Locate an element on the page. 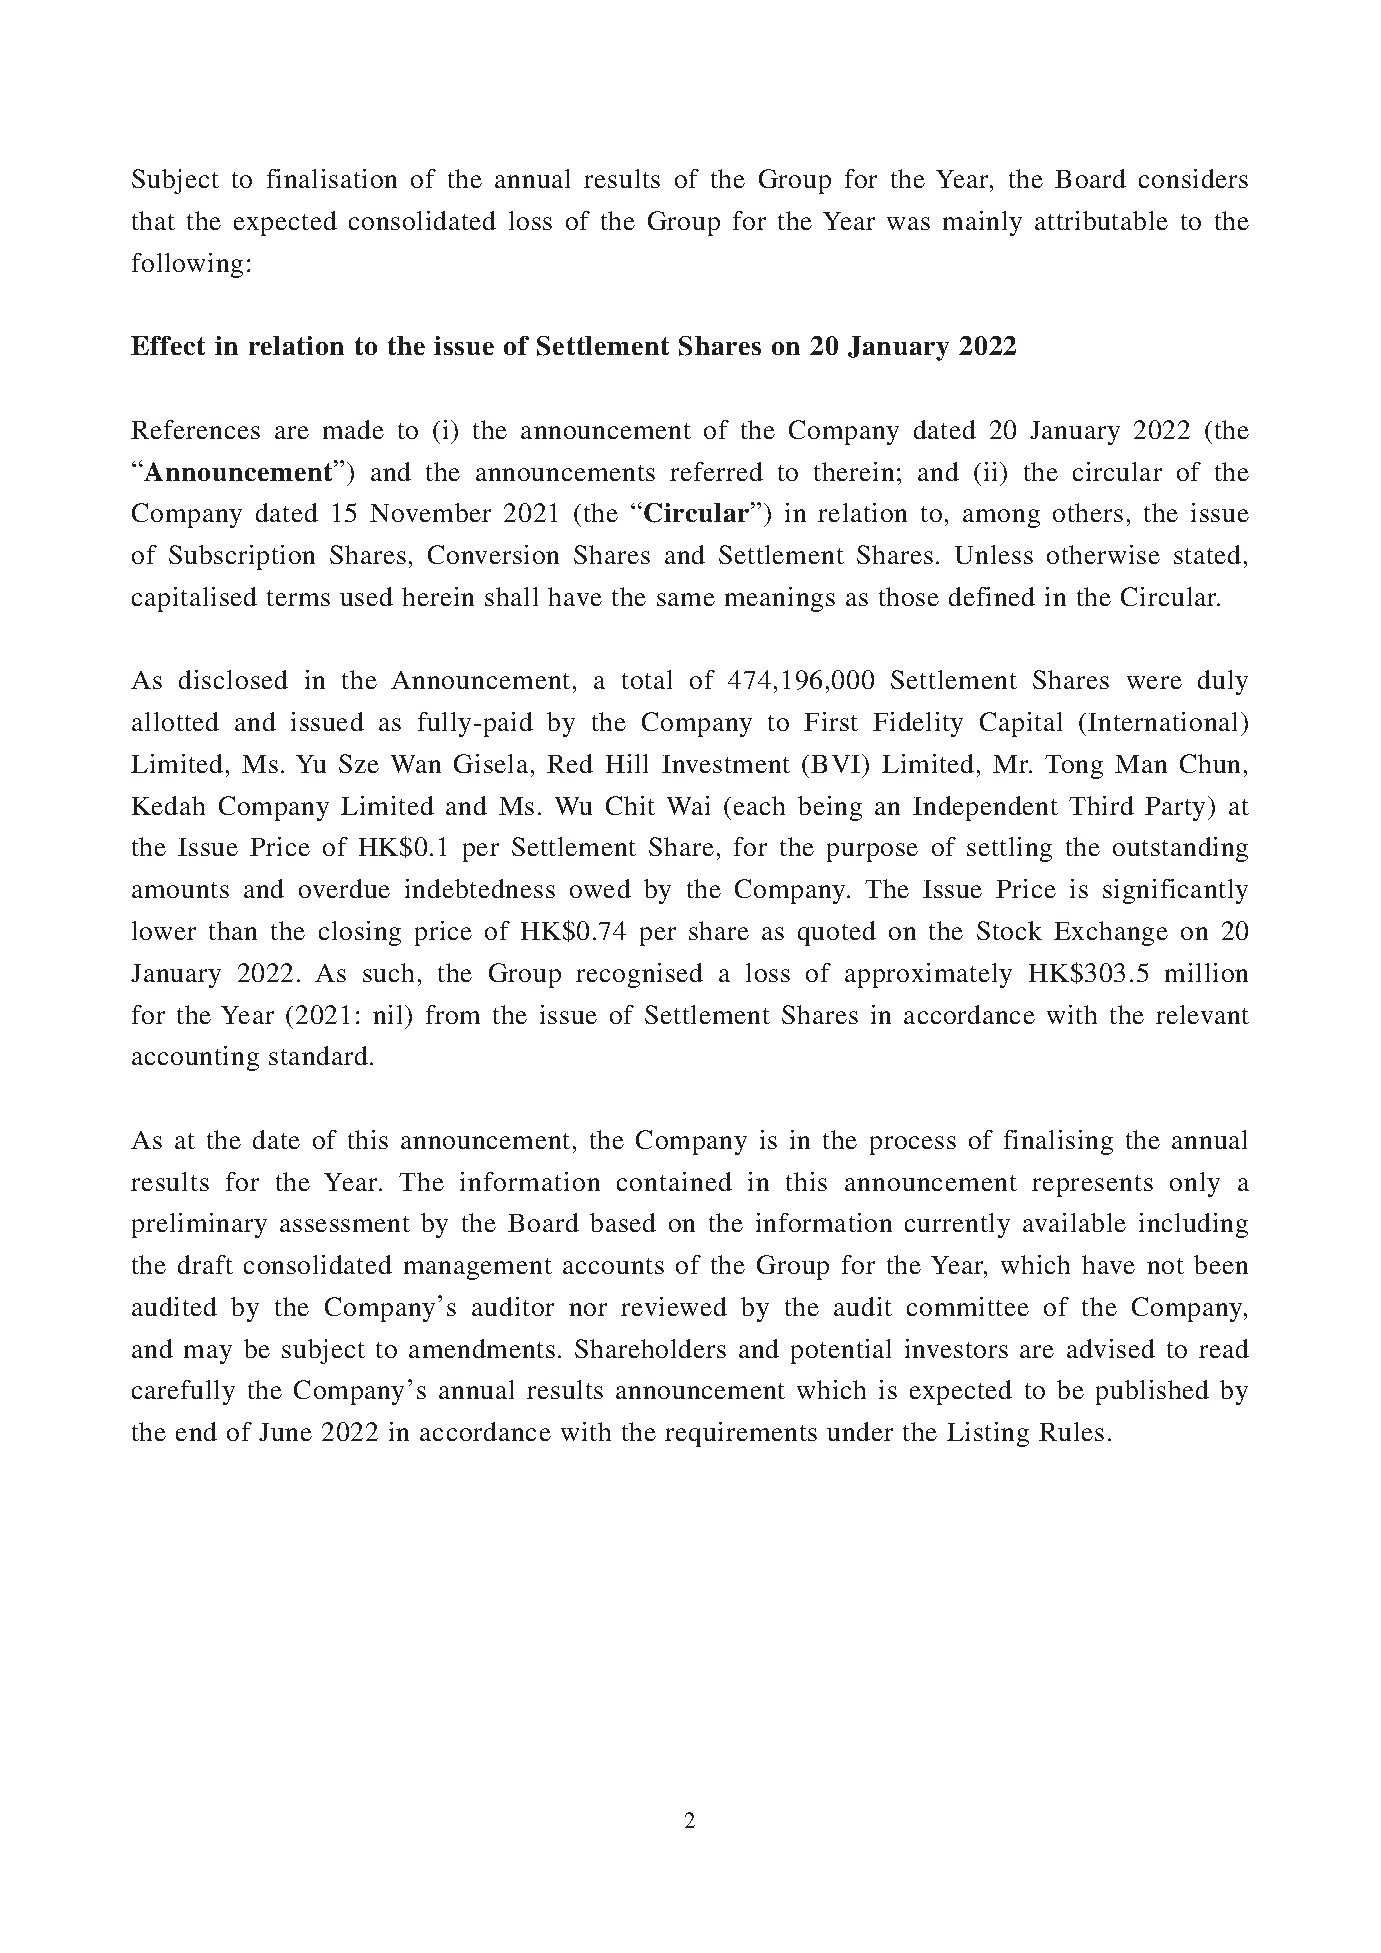 This image has width=1381, height=1953. relevant is located at coordinates (1202, 1014).
